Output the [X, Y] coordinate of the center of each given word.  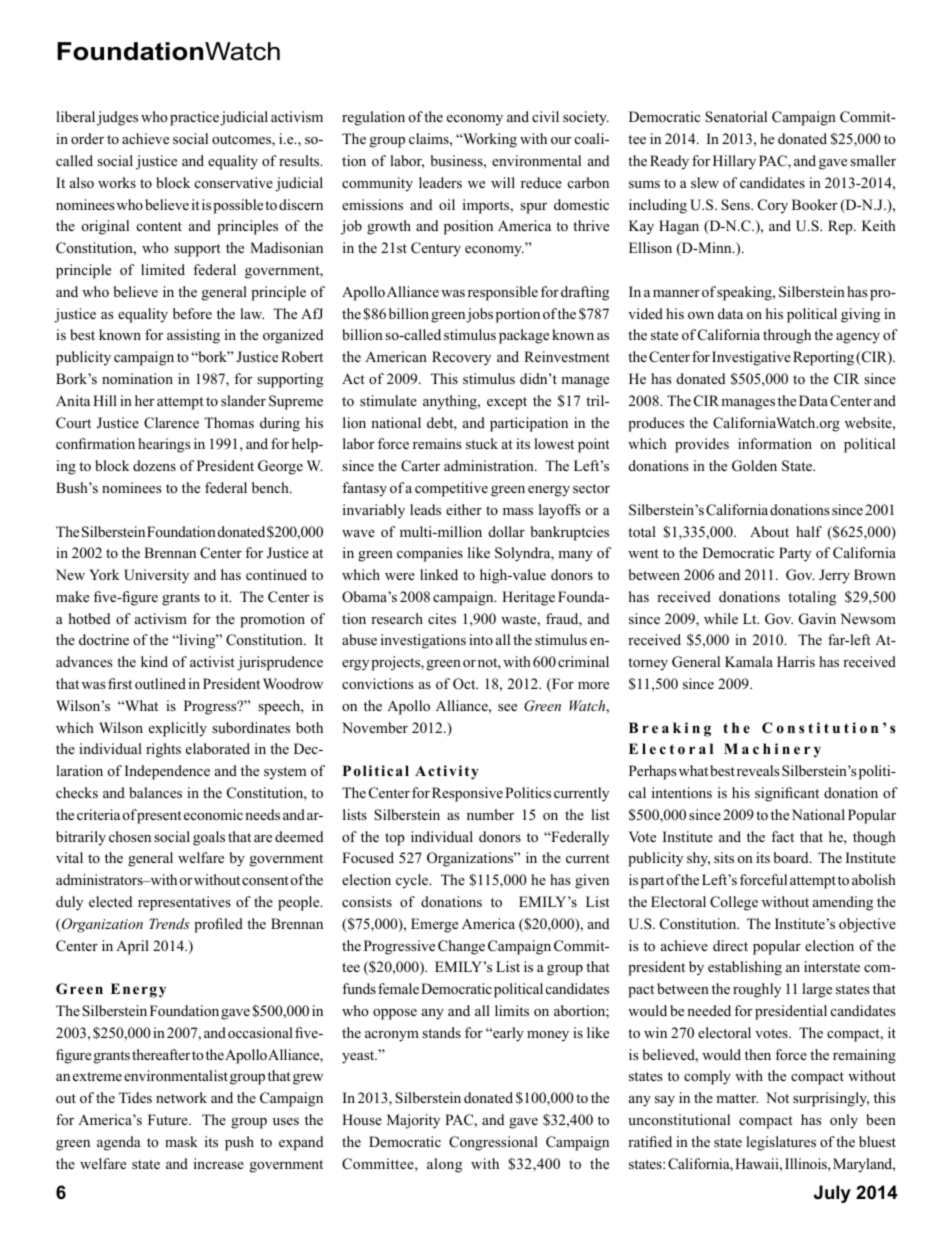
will [503, 182]
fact [782, 836]
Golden [754, 466]
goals [209, 838]
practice [194, 118]
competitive [451, 489]
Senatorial [736, 117]
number [490, 814]
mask [181, 1141]
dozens [154, 466]
